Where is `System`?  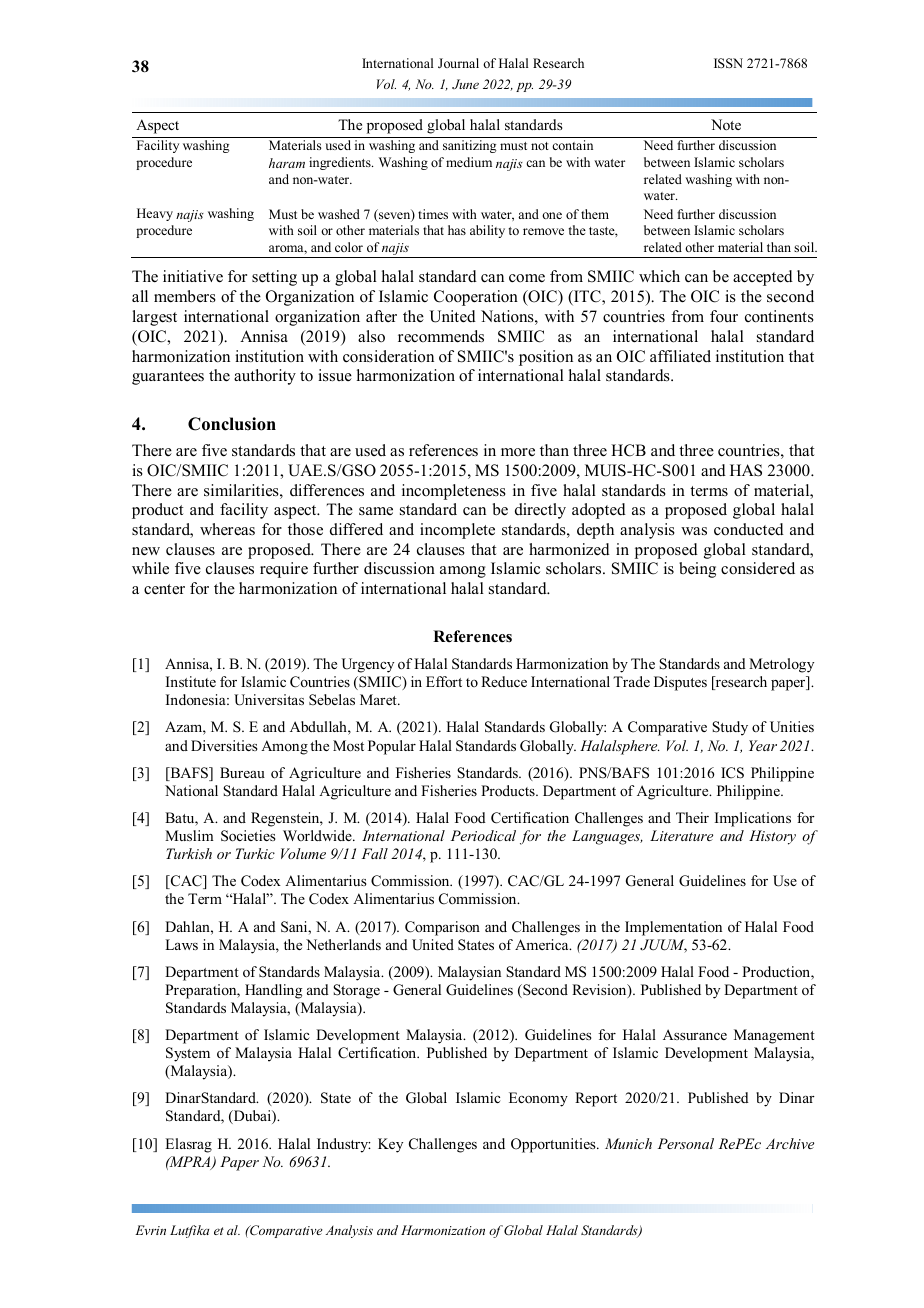 System is located at coordinates (188, 1054).
